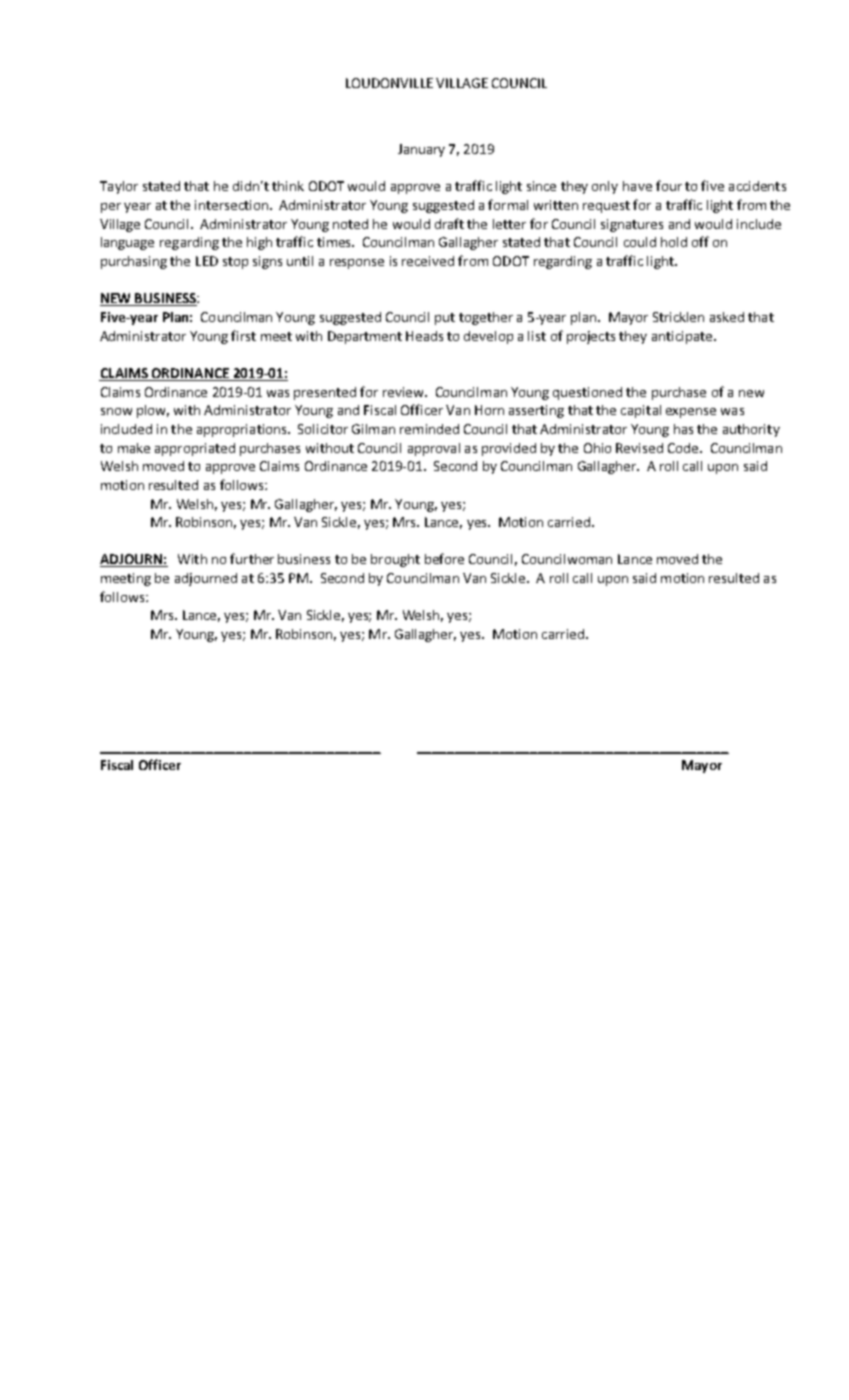 This document has width=849, height=1400. I want to click on hold, so click(674, 242).
